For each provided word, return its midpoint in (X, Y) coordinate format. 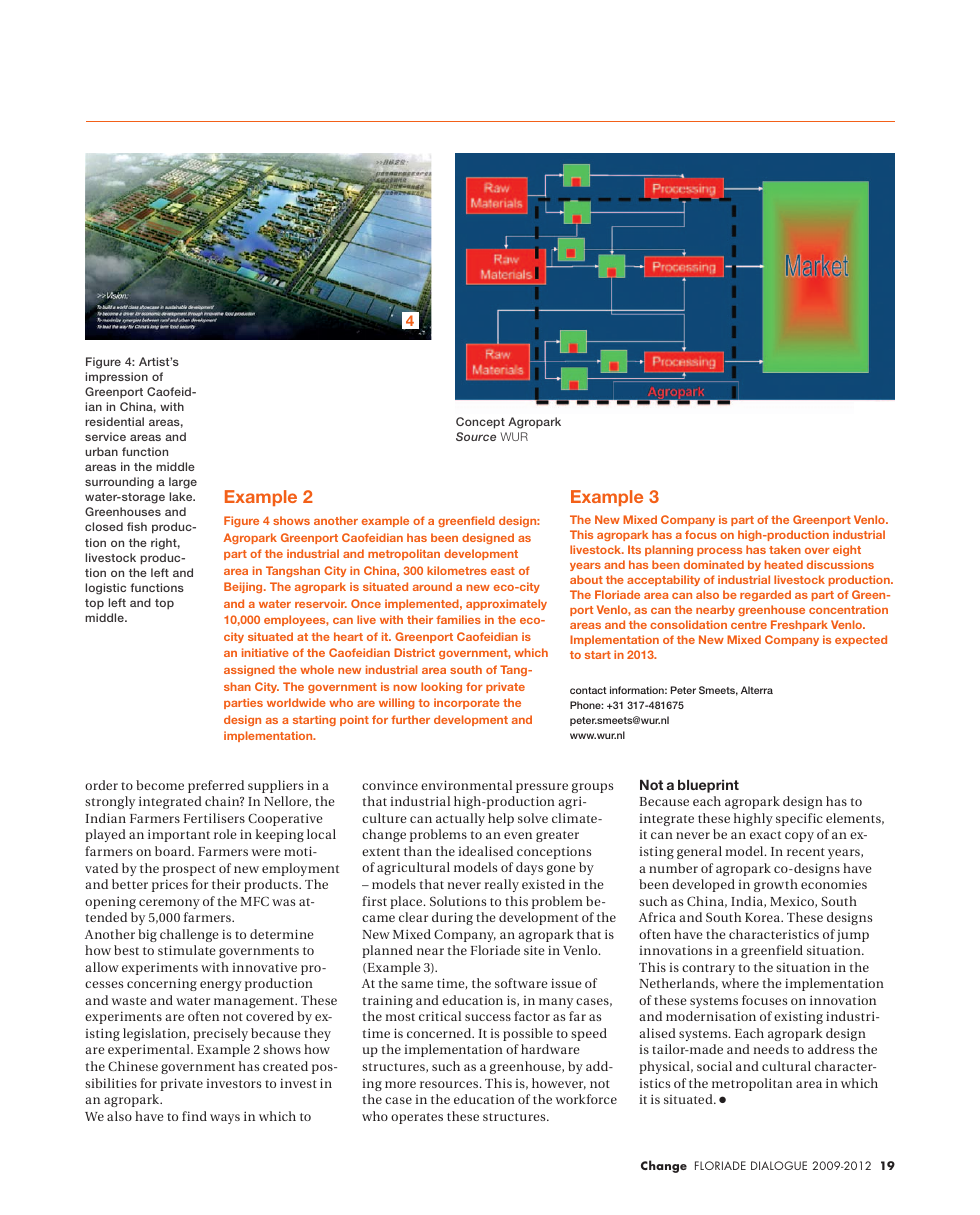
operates (417, 1118)
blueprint (708, 786)
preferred (216, 786)
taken (785, 549)
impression (116, 378)
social (714, 1066)
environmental (466, 785)
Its (634, 549)
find (194, 1116)
